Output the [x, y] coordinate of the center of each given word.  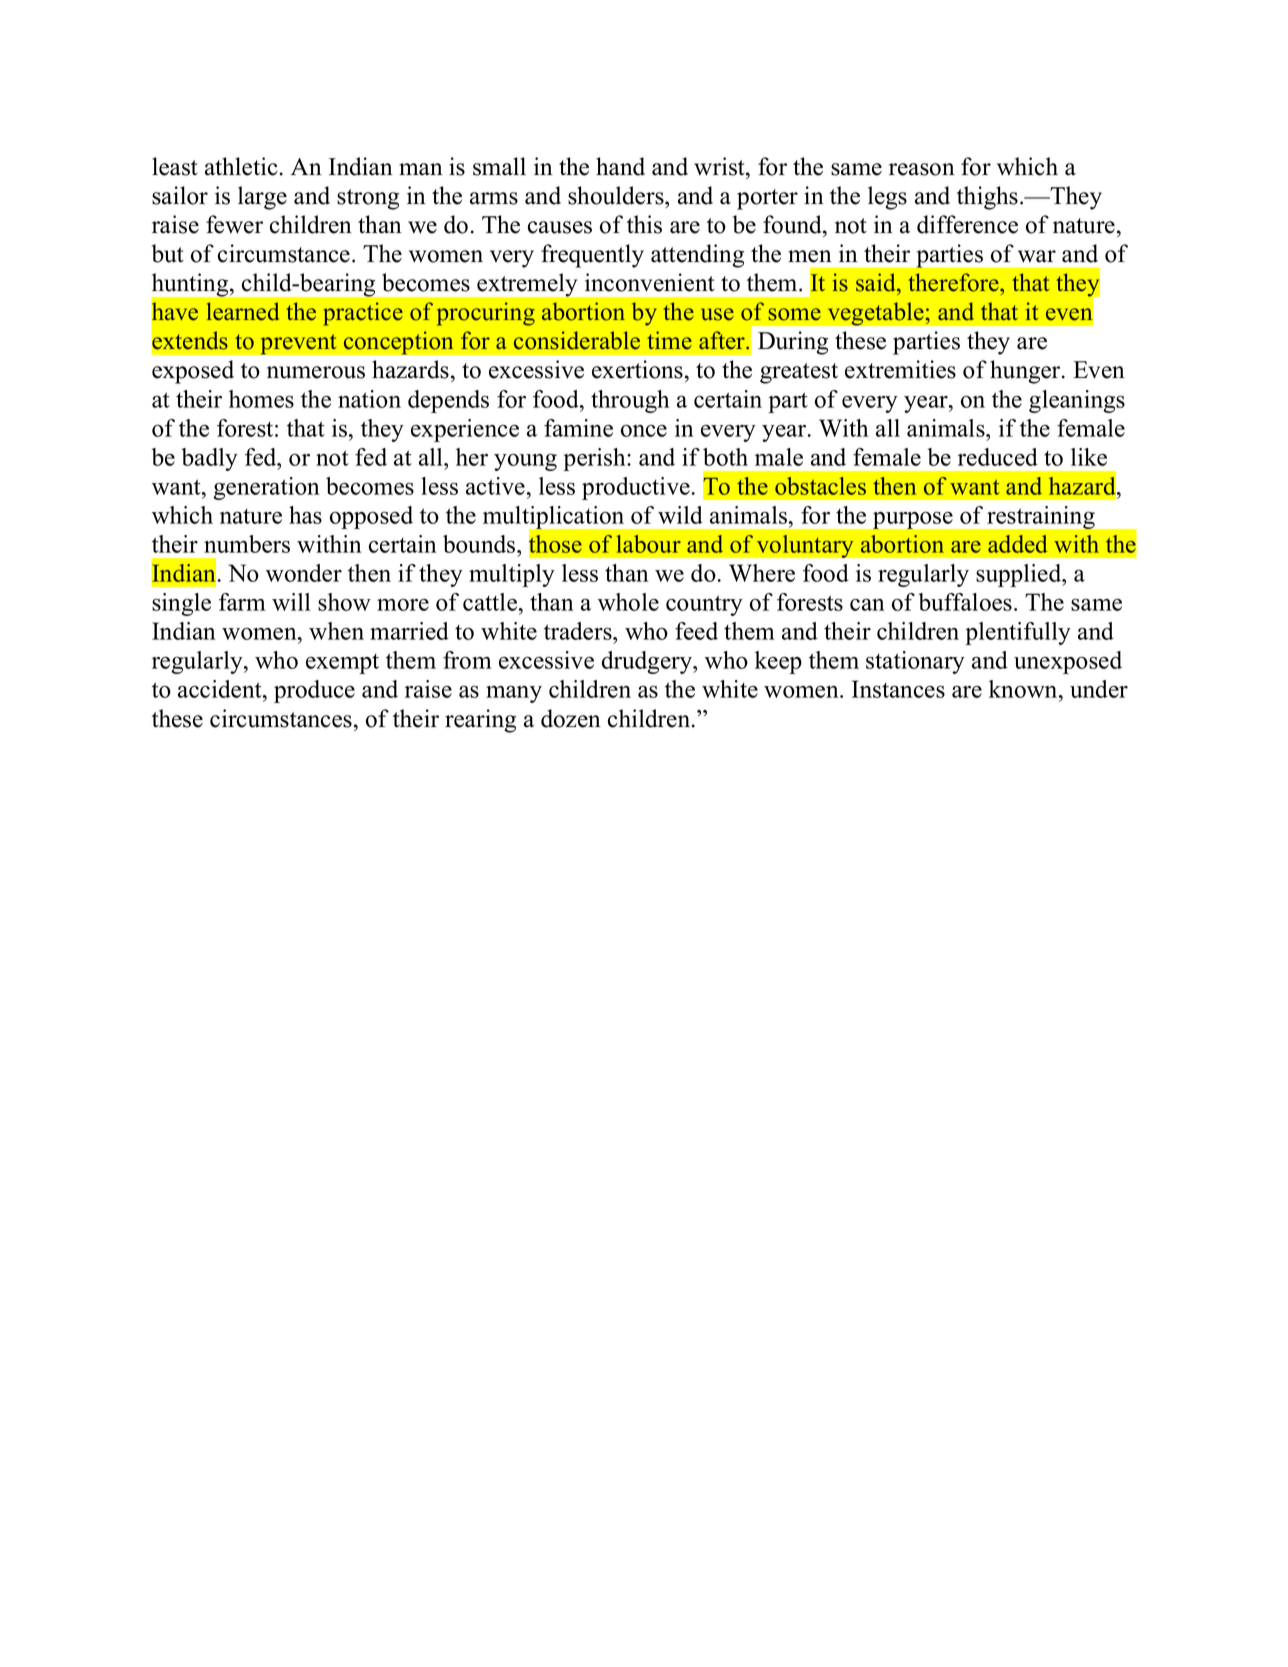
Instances [898, 689]
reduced [998, 457]
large [262, 198]
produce [314, 691]
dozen [571, 718]
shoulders [617, 195]
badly [209, 459]
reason [922, 169]
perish [595, 459]
